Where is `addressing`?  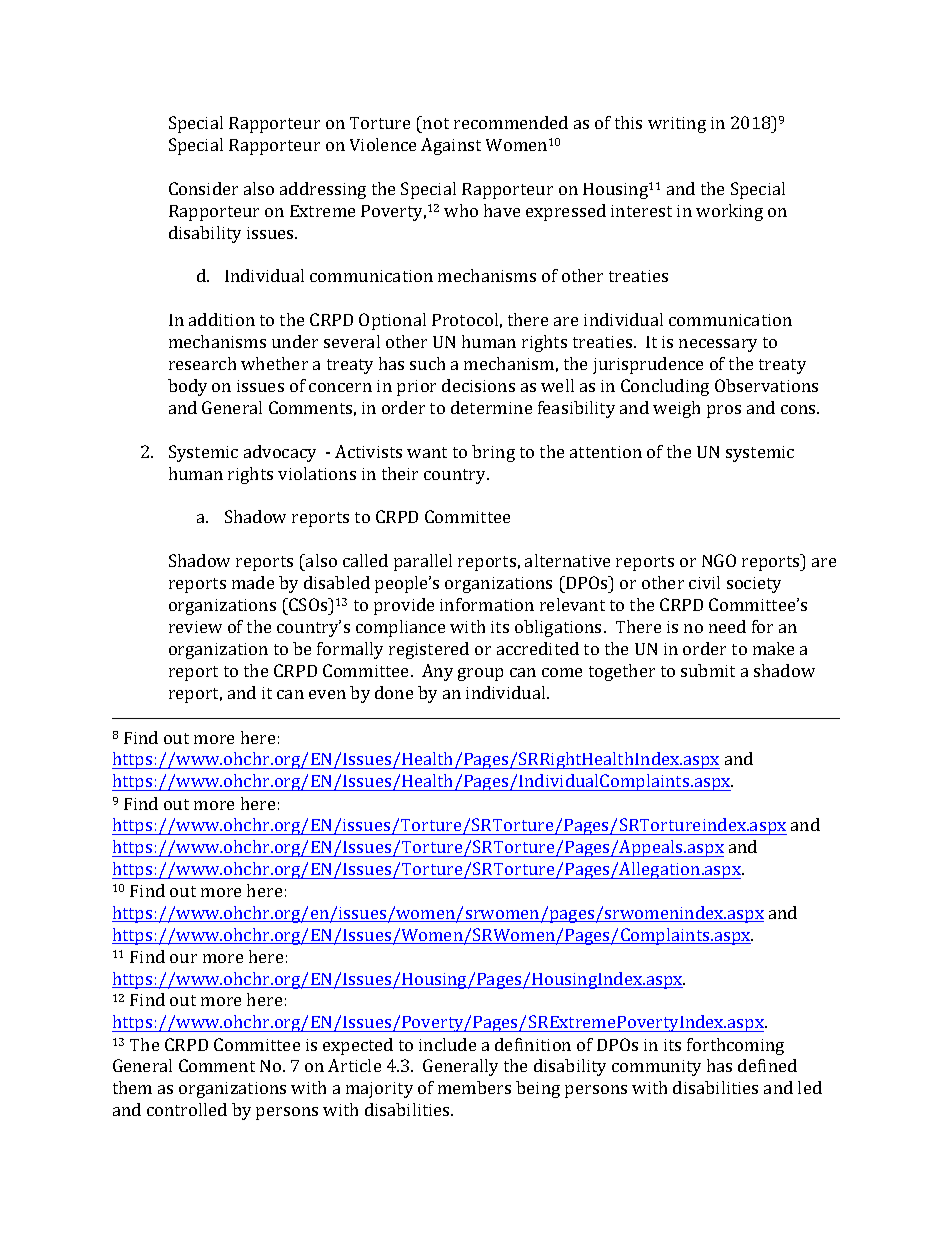
addressing is located at coordinates (323, 190).
